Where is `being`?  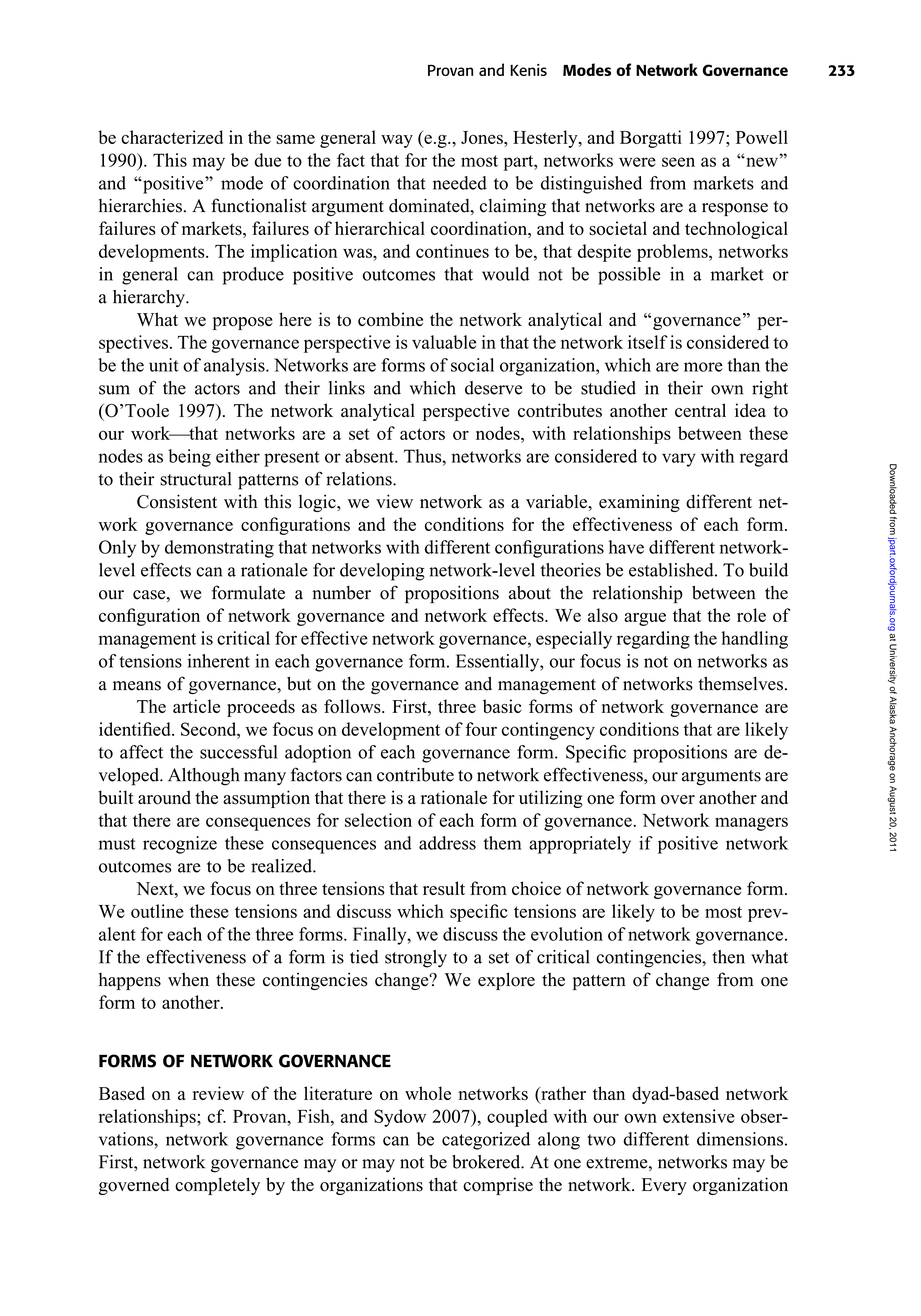 being is located at coordinates (189, 458).
